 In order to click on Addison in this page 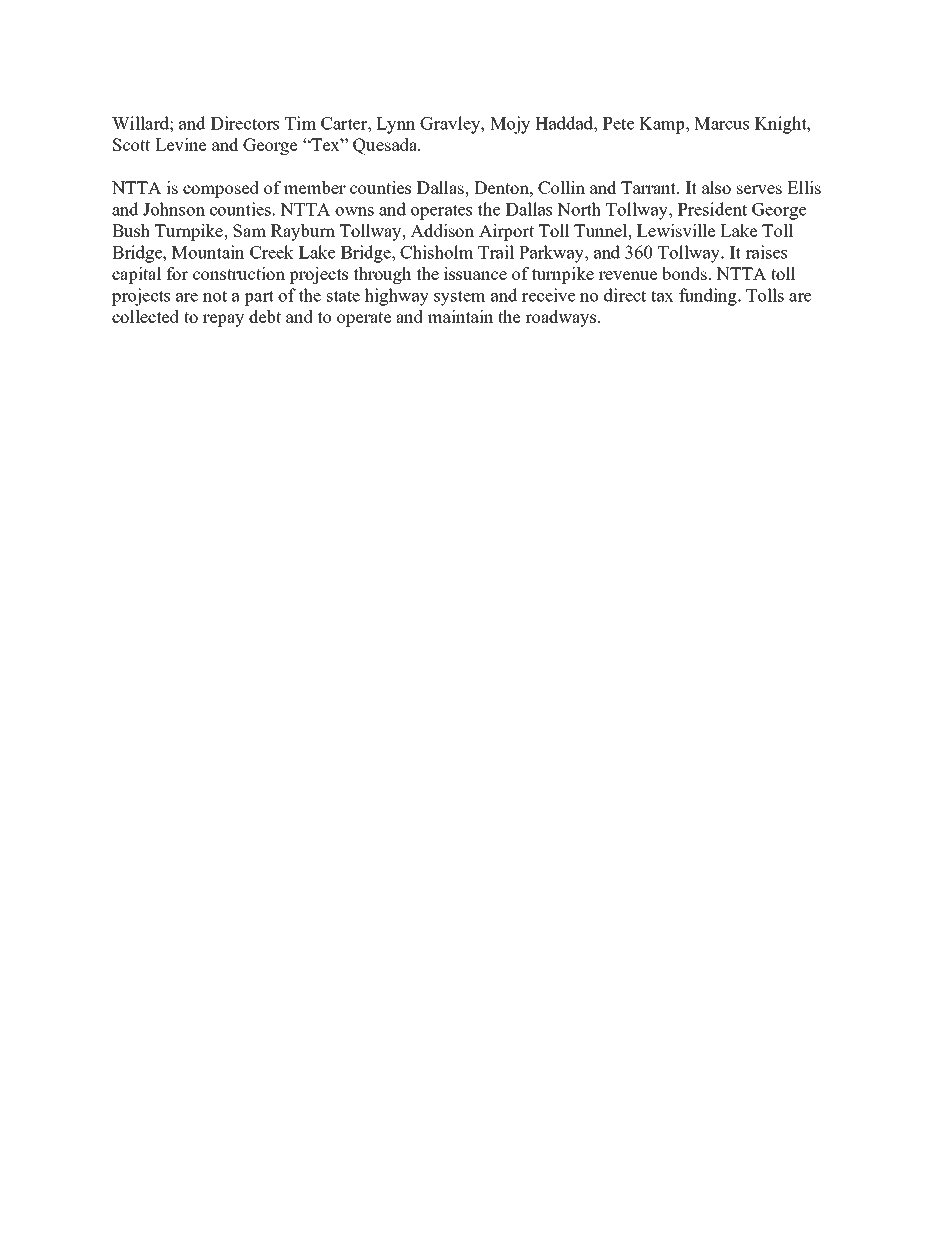, I will do `click(442, 230)`.
